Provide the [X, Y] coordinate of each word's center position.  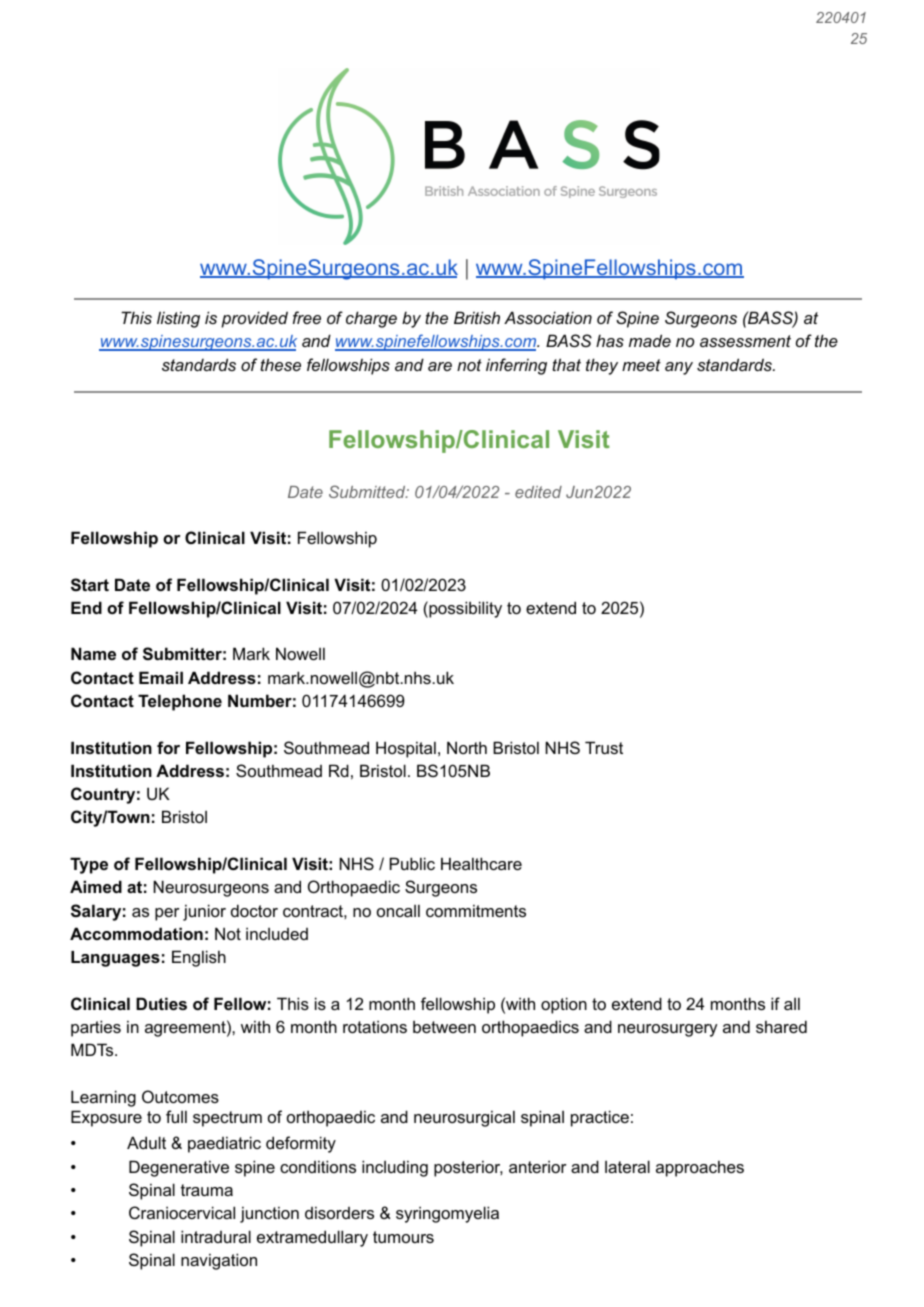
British [477, 317]
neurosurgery [667, 1030]
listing [178, 319]
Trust [604, 747]
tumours [403, 1237]
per [167, 914]
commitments [476, 910]
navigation [219, 1261]
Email [161, 677]
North [467, 747]
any [679, 368]
